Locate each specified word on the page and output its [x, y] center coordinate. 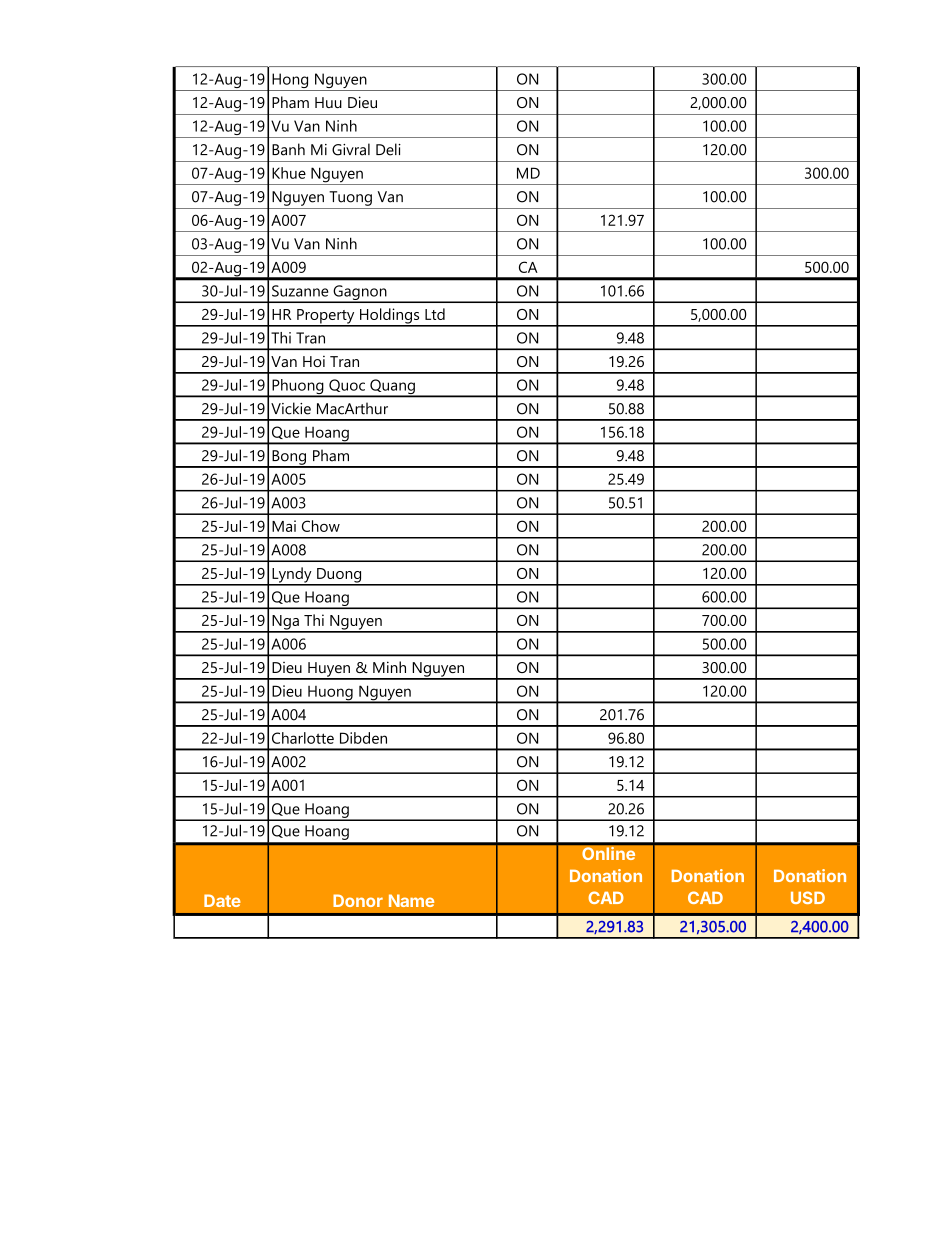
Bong [289, 458]
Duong [339, 576]
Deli [388, 149]
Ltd [435, 314]
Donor [358, 900]
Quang [392, 388]
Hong [290, 82]
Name [411, 900]
